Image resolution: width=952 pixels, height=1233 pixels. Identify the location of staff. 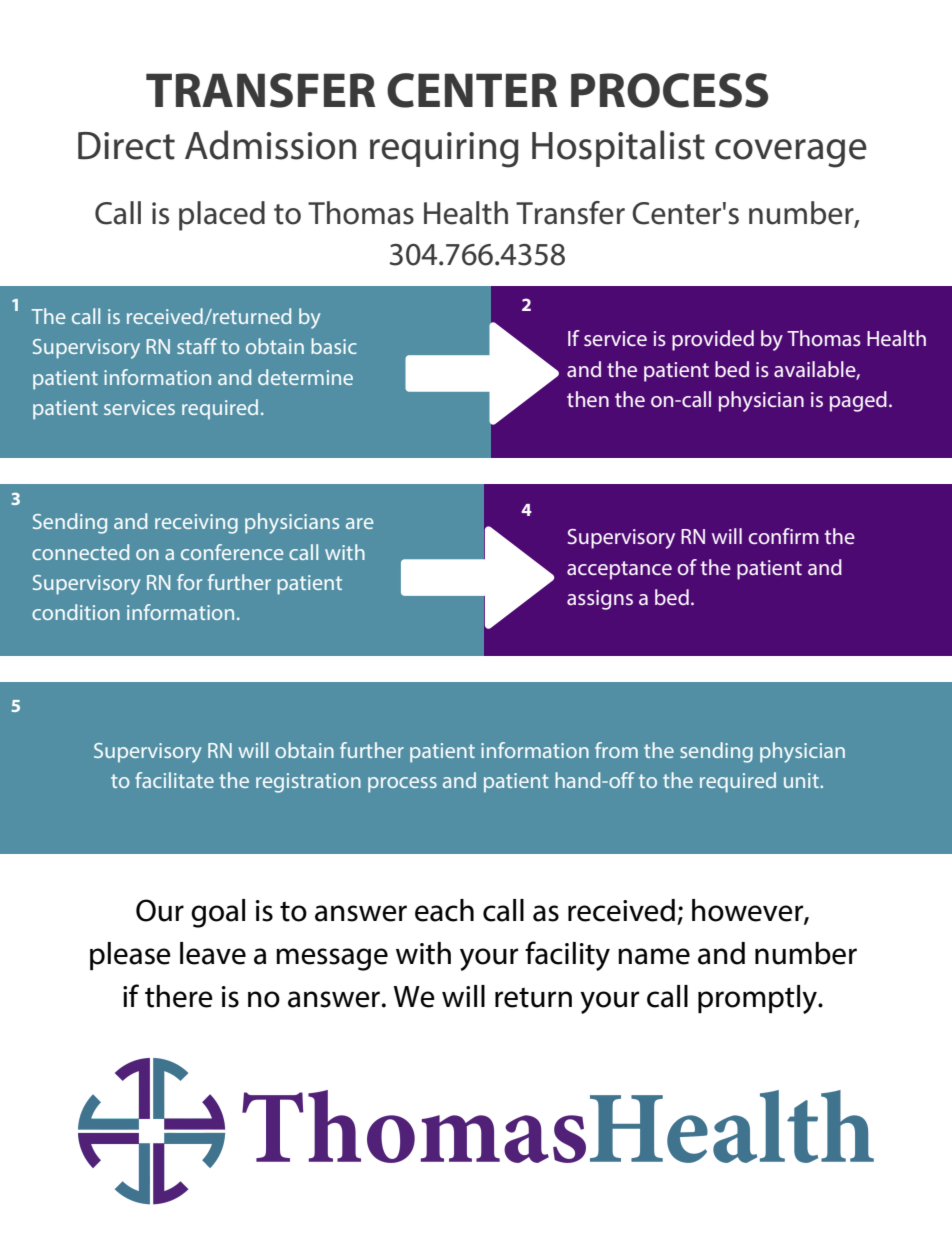
(197, 346).
